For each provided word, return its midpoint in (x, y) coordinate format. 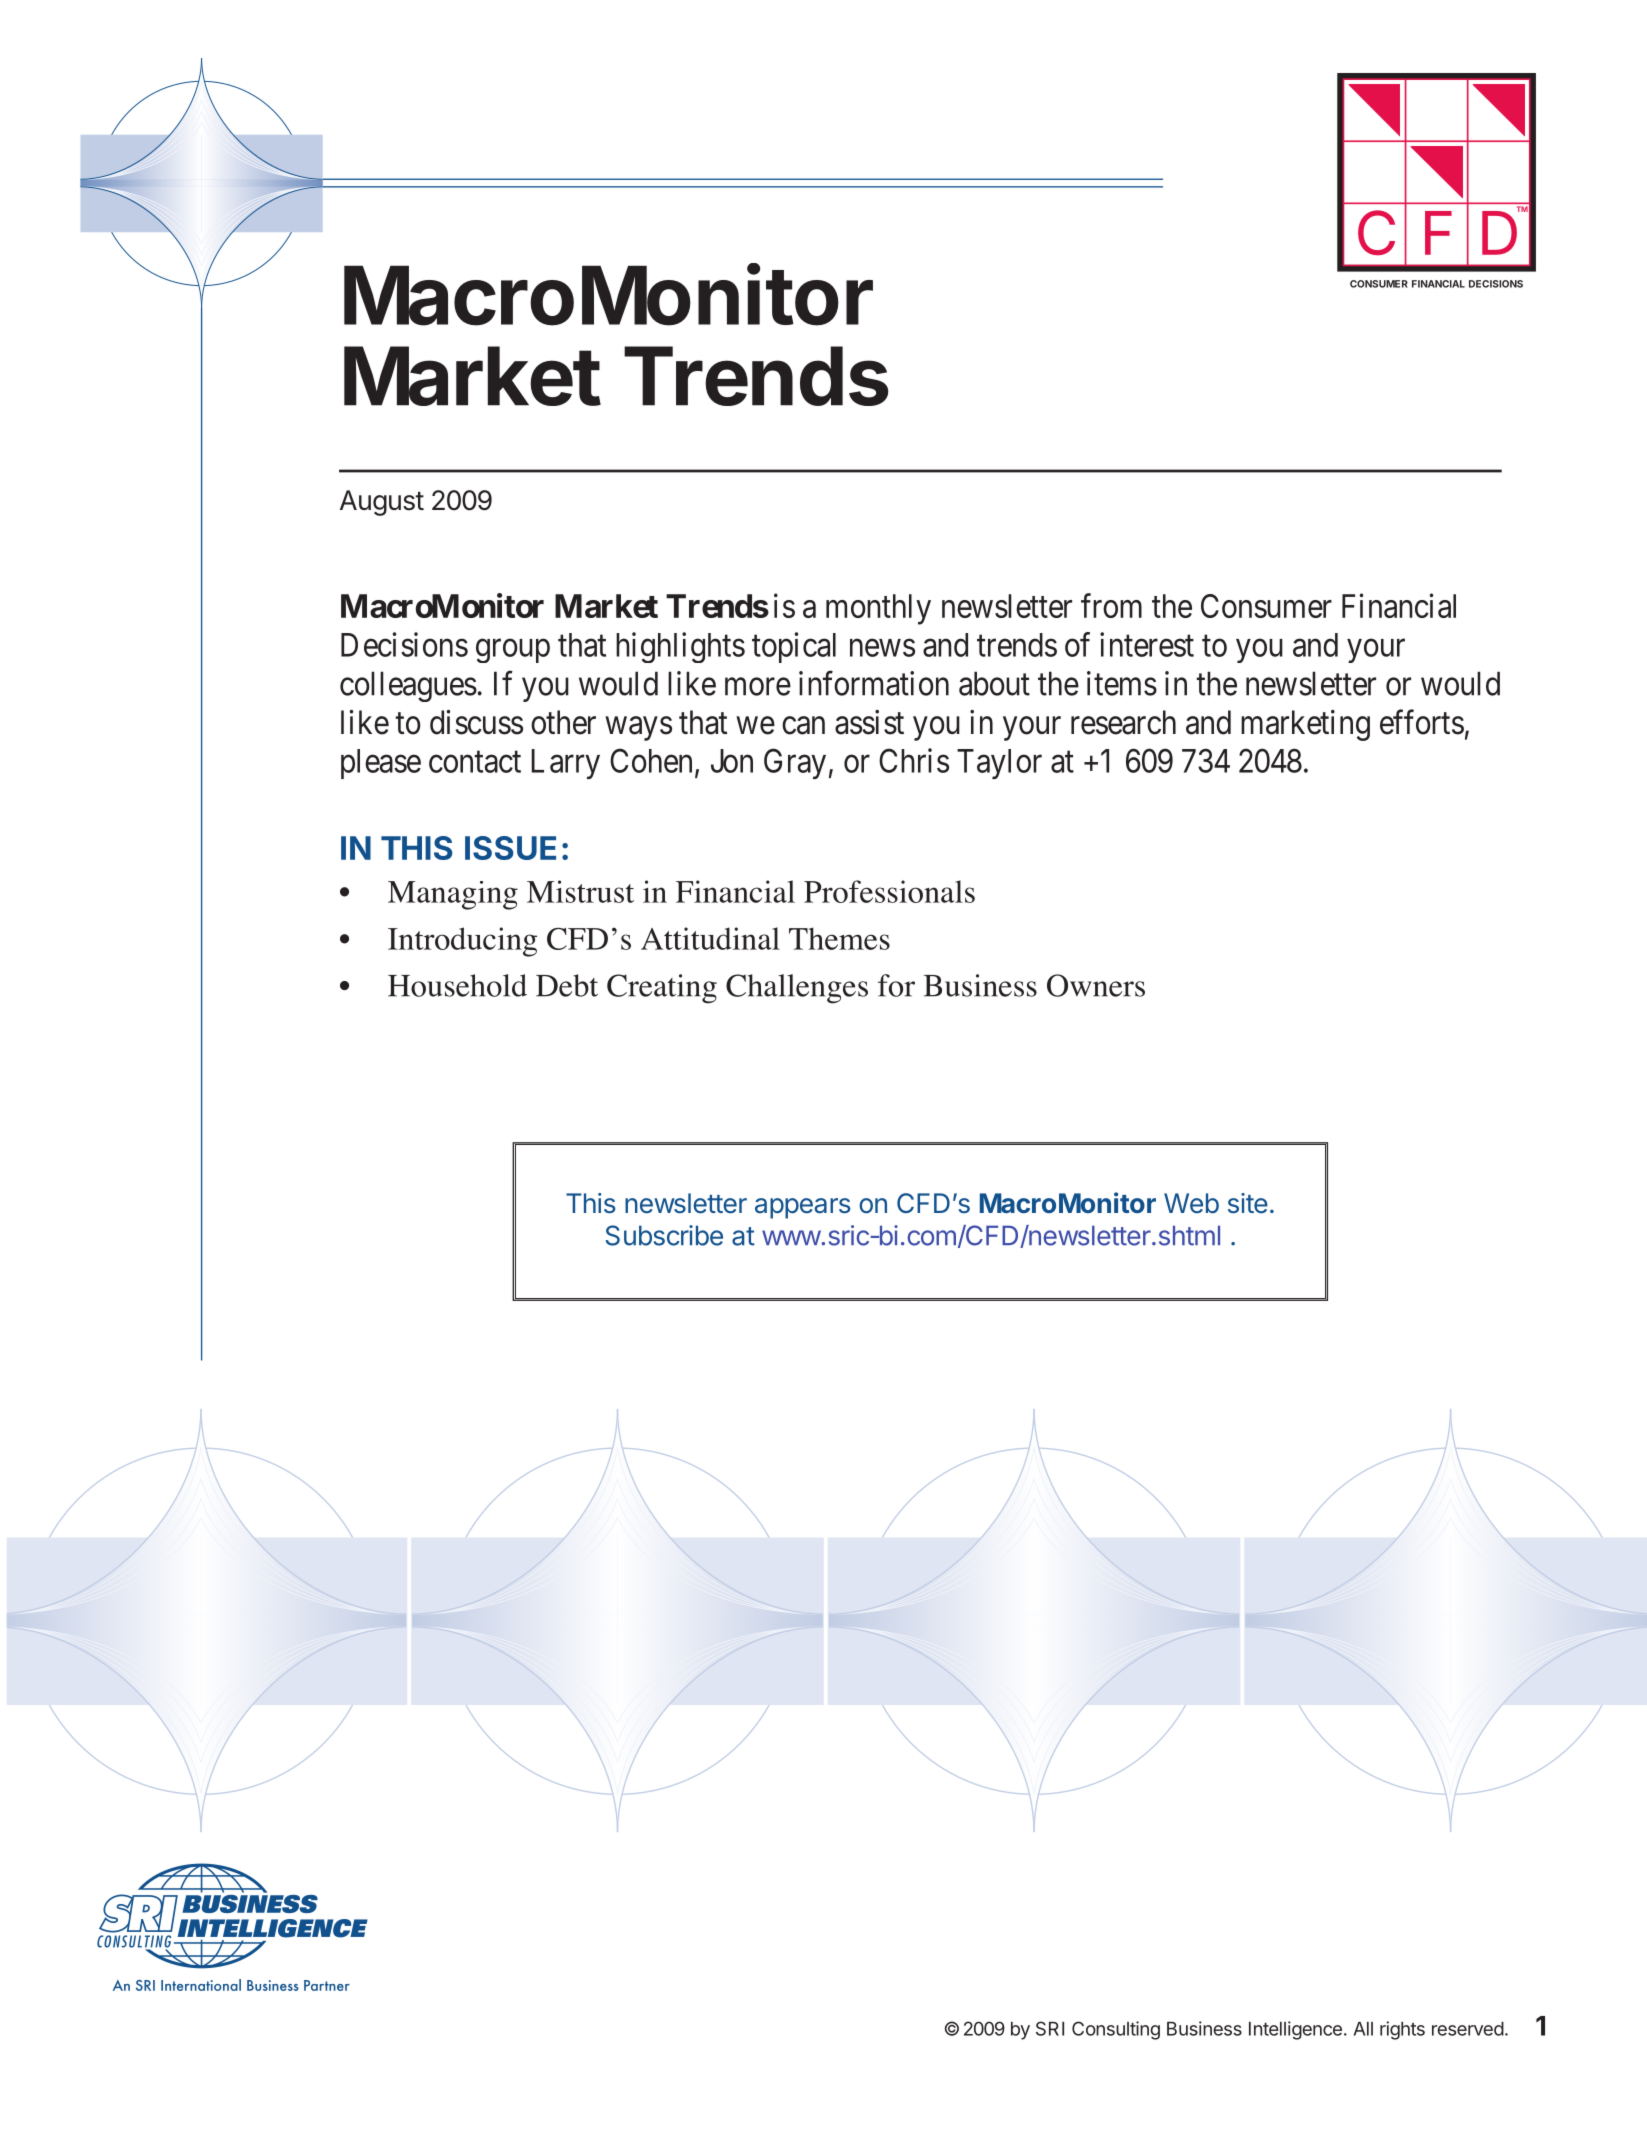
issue (510, 848)
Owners (1096, 985)
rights (1402, 2030)
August (382, 503)
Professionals (889, 891)
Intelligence (1295, 2030)
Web (1191, 1203)
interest (1147, 644)
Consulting (1116, 2030)
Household (457, 985)
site (1248, 1203)
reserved (1468, 2029)
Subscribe (664, 1235)
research (1123, 722)
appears (803, 1208)
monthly (878, 609)
